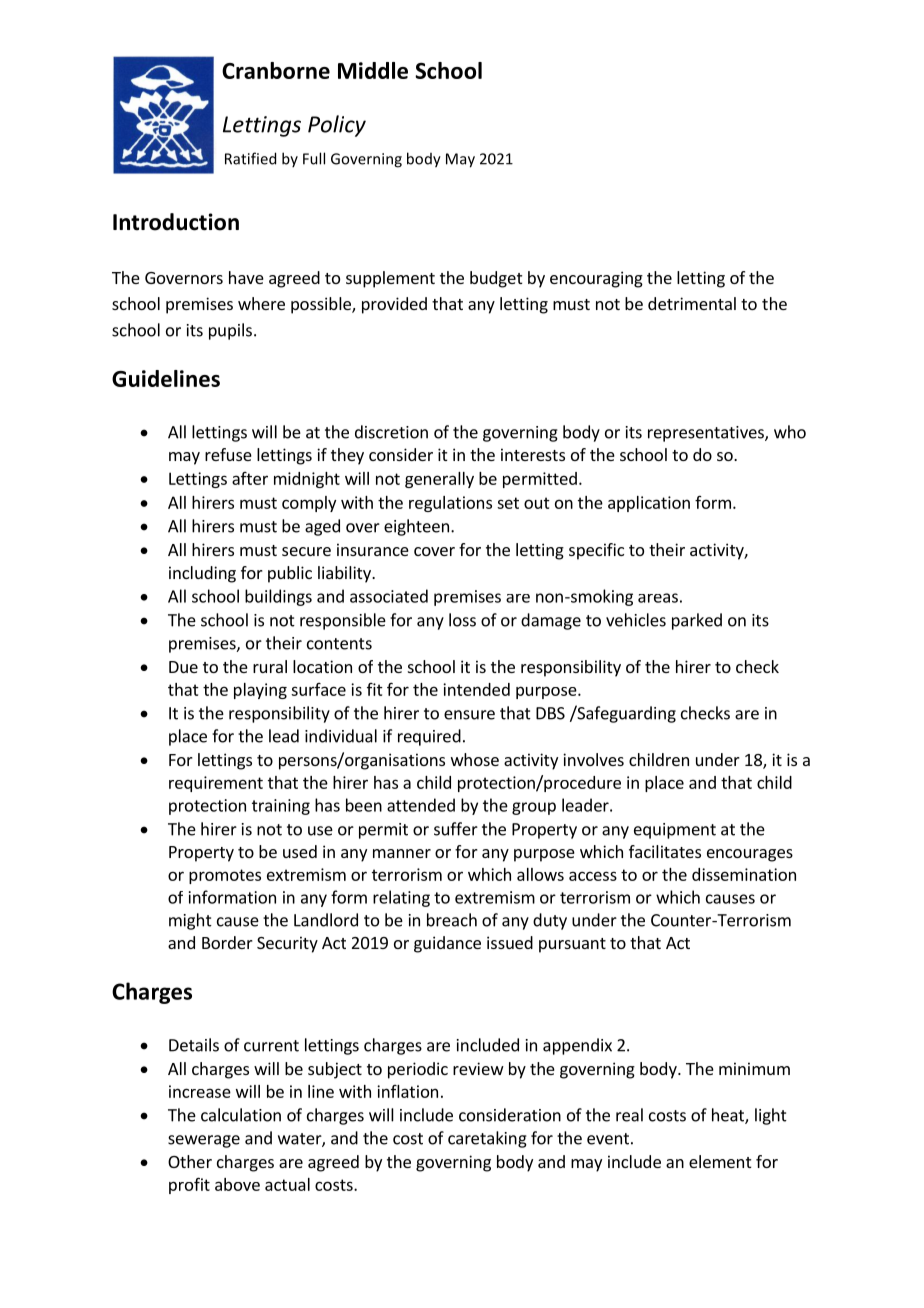 The height and width of the image is (1308, 924). What do you see at coordinates (228, 454) in the image?
I see `refuse` at bounding box center [228, 454].
